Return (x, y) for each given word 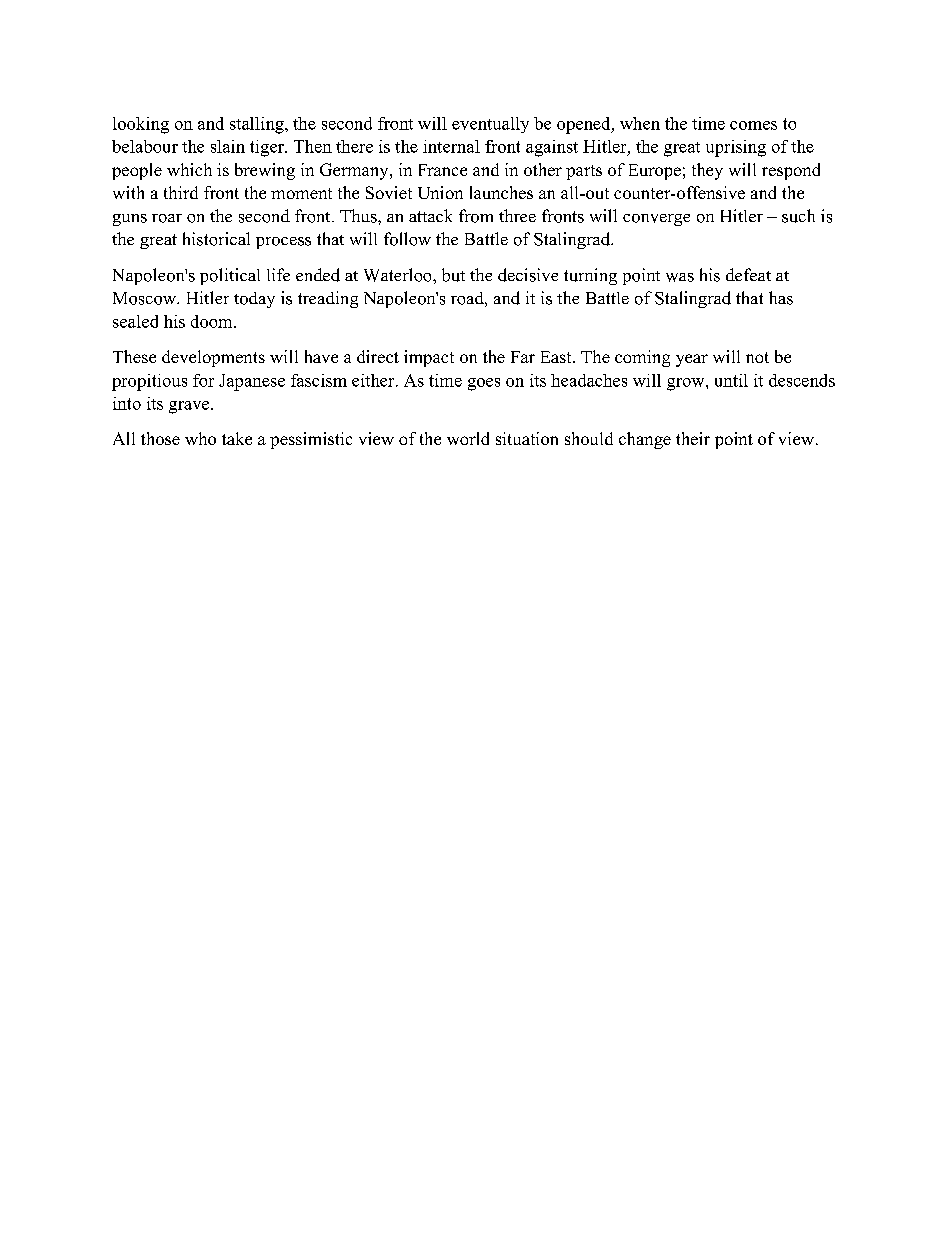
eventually (490, 125)
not (757, 357)
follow (407, 239)
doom (213, 321)
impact (429, 358)
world (468, 438)
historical (216, 239)
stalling (258, 125)
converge (656, 220)
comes (753, 125)
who (200, 438)
